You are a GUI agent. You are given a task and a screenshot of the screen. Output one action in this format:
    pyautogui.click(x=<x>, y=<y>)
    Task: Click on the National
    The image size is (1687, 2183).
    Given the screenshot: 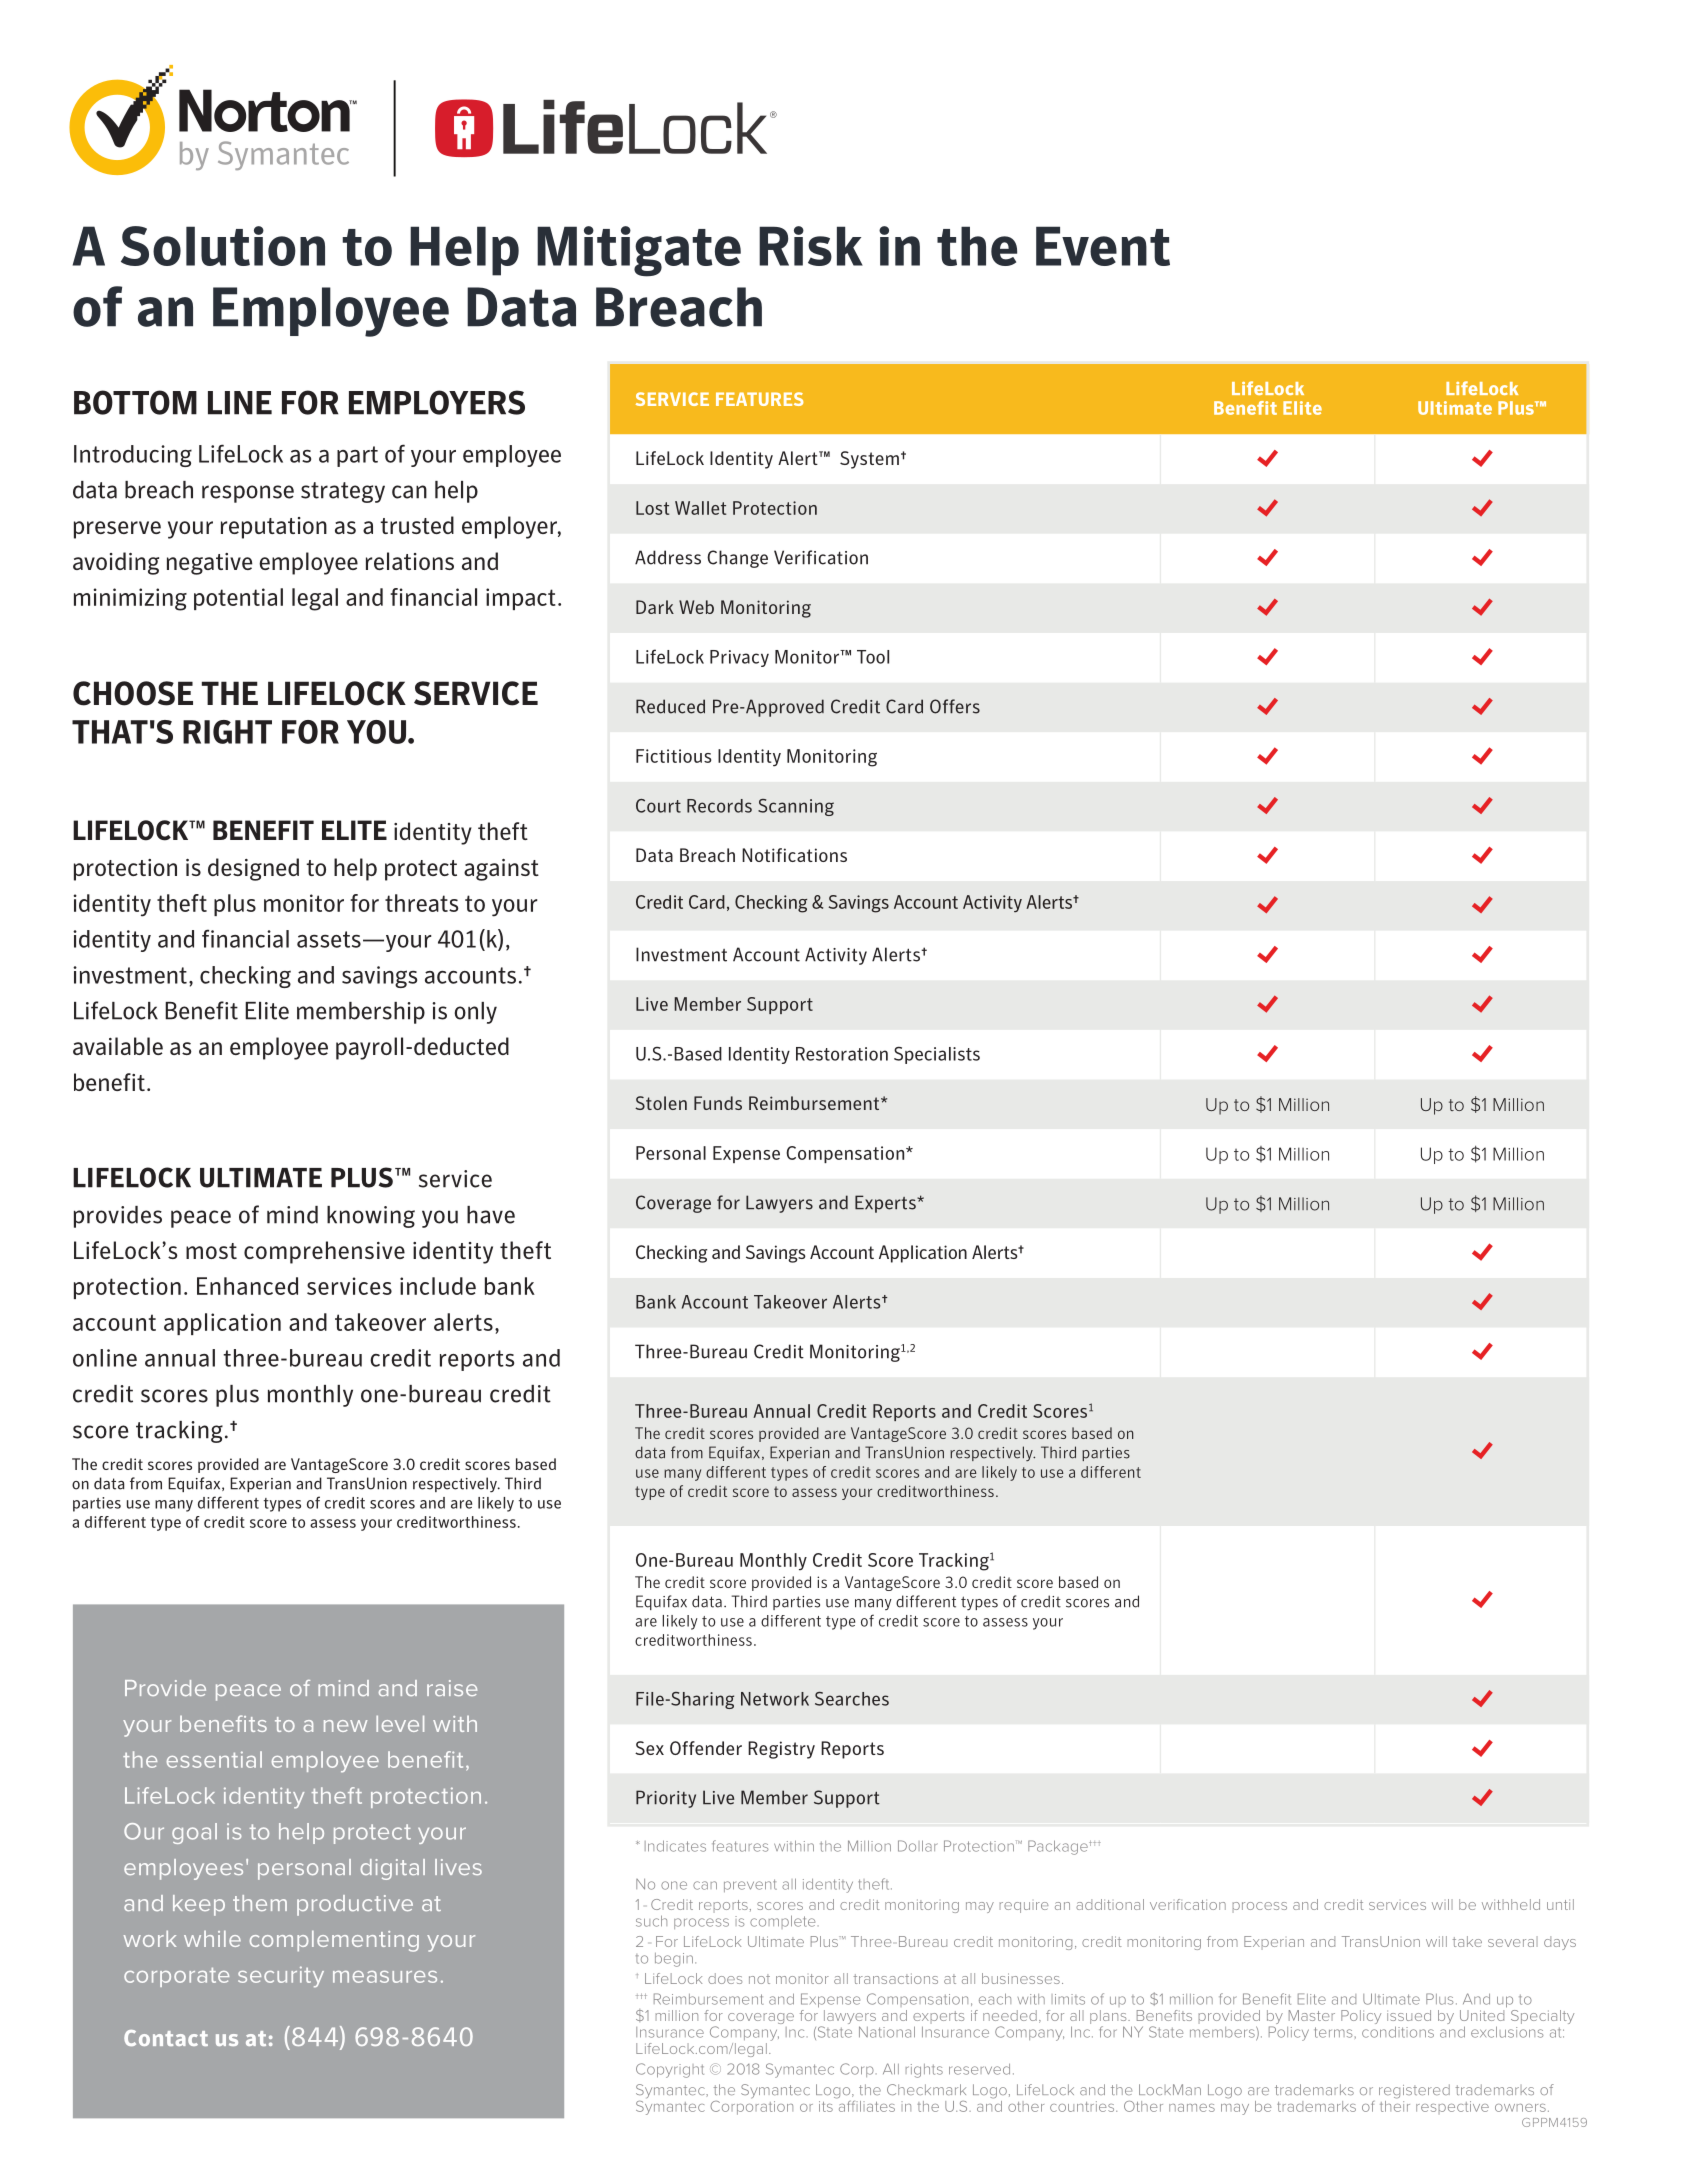 What is the action you would take?
    pyautogui.click(x=887, y=2032)
